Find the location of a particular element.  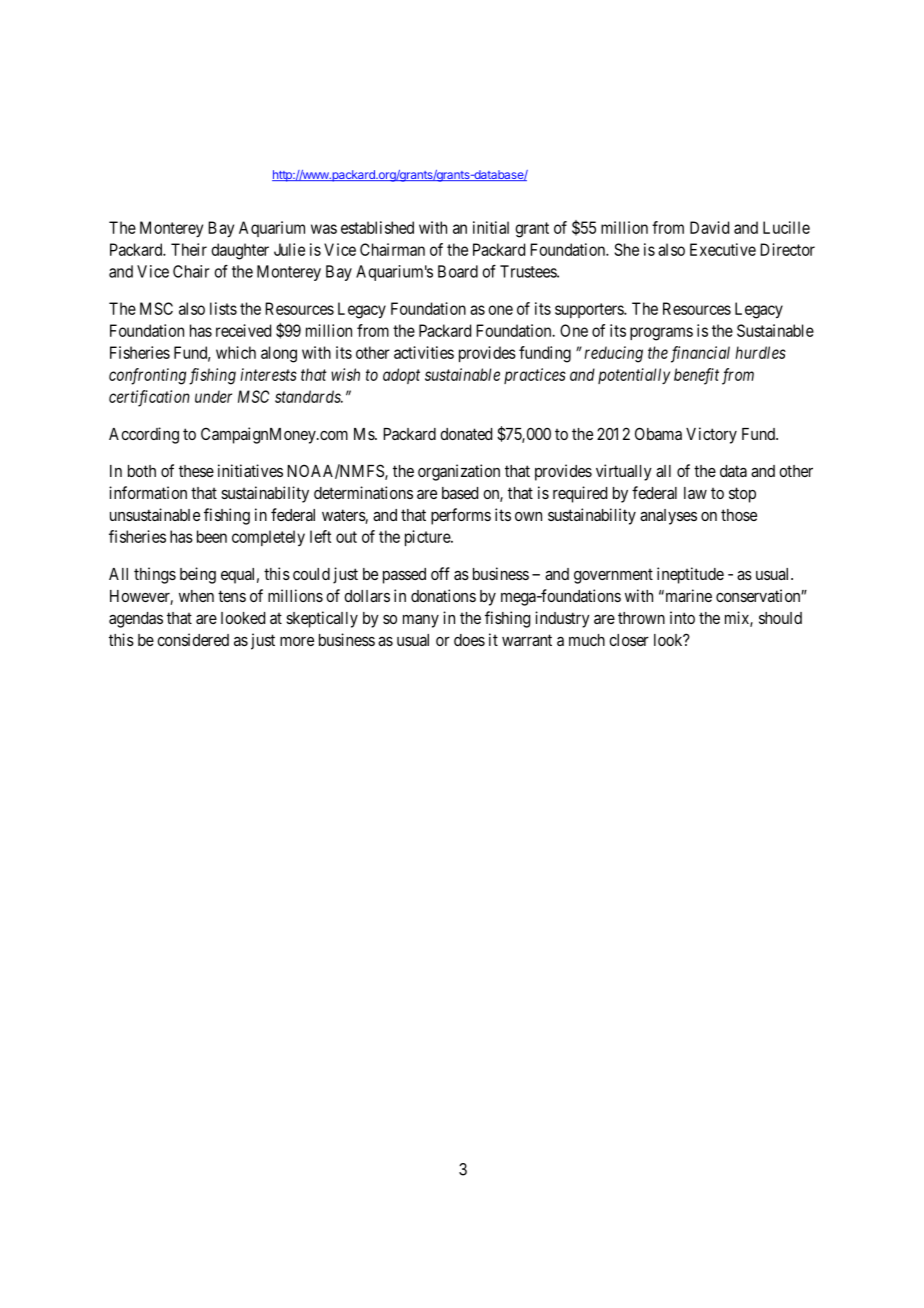

initial is located at coordinates (491, 227).
